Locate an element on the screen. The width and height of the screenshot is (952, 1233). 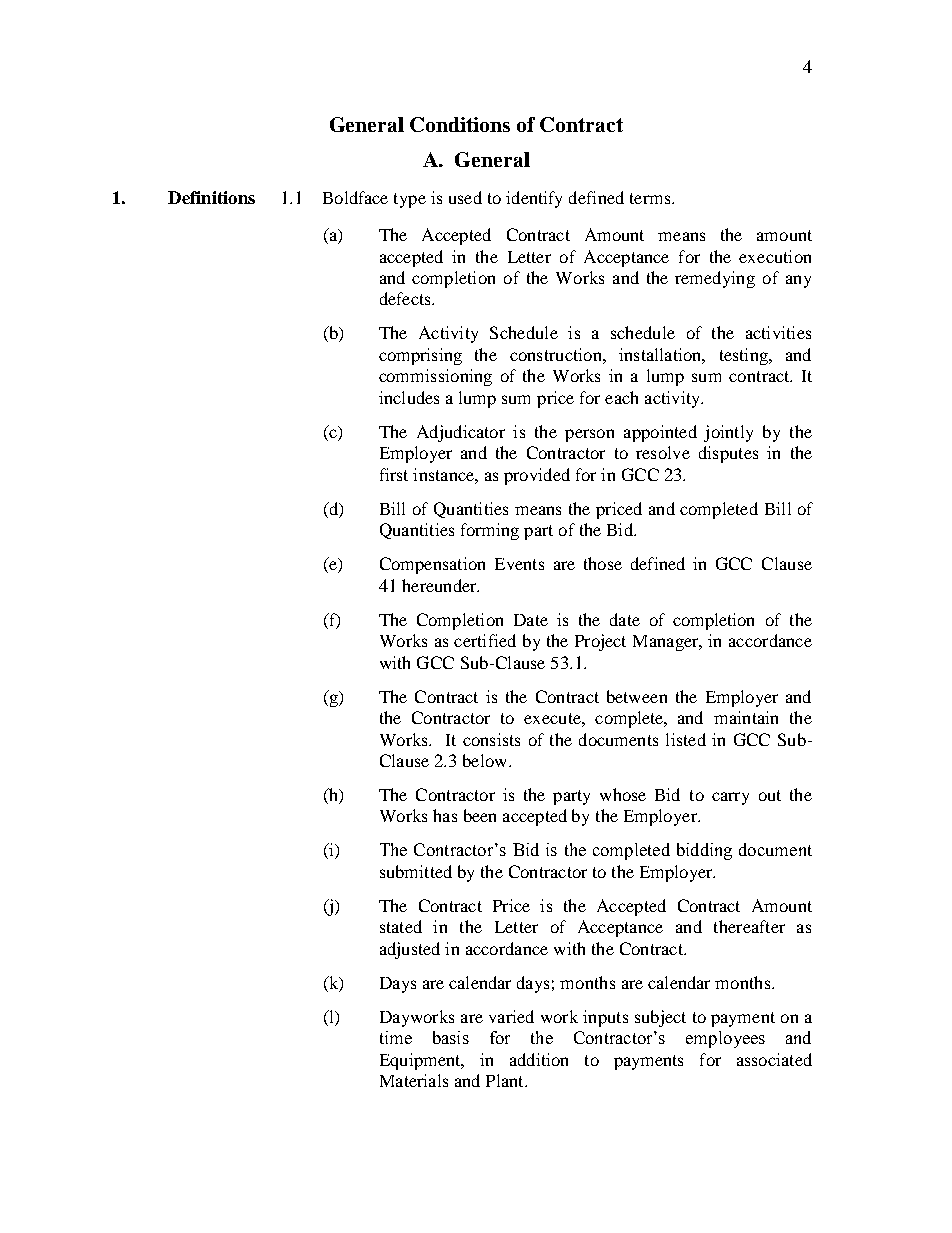
time is located at coordinates (396, 1037).
